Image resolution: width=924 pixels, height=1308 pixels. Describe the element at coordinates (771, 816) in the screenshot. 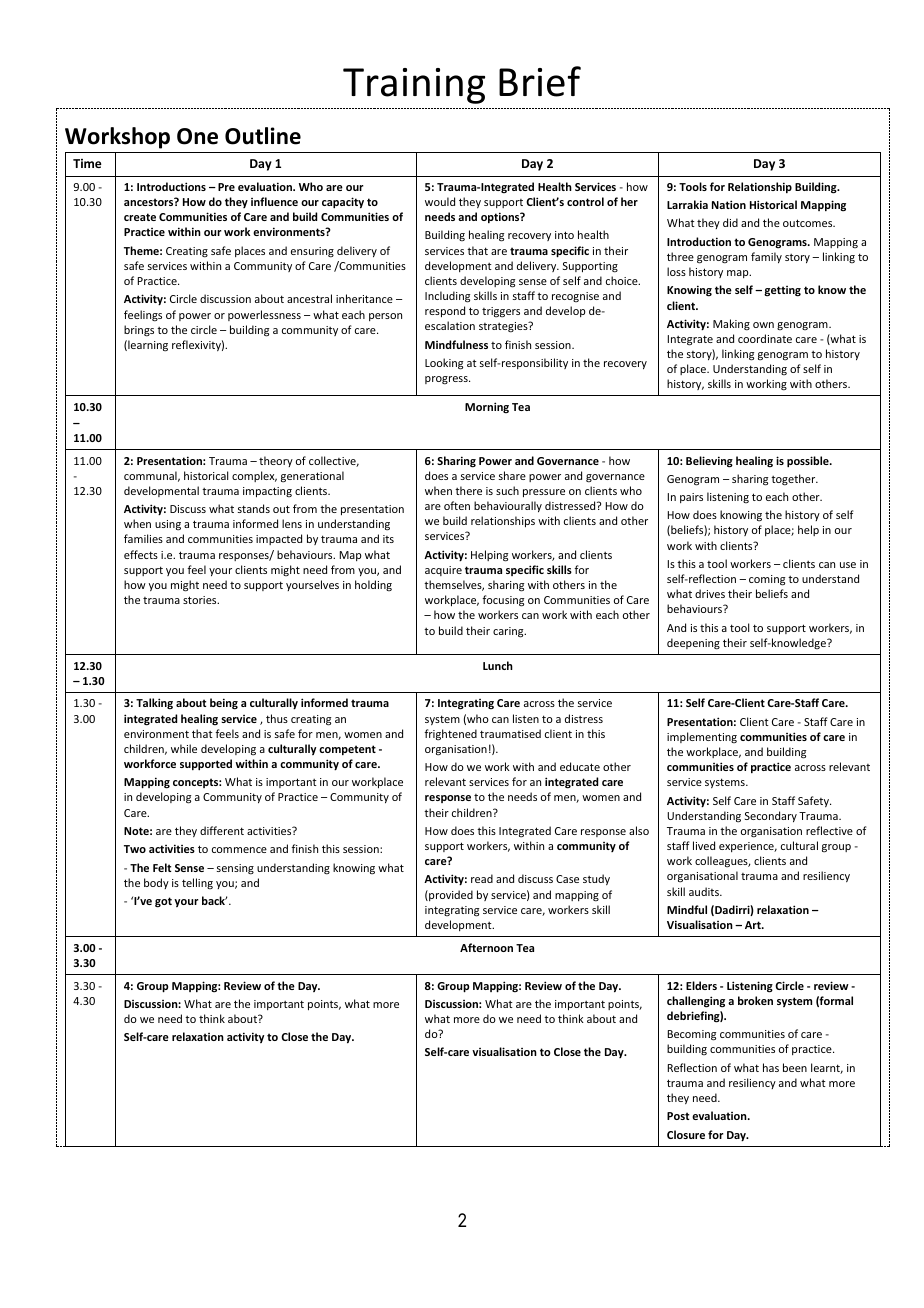

I see `Secondary` at that location.
